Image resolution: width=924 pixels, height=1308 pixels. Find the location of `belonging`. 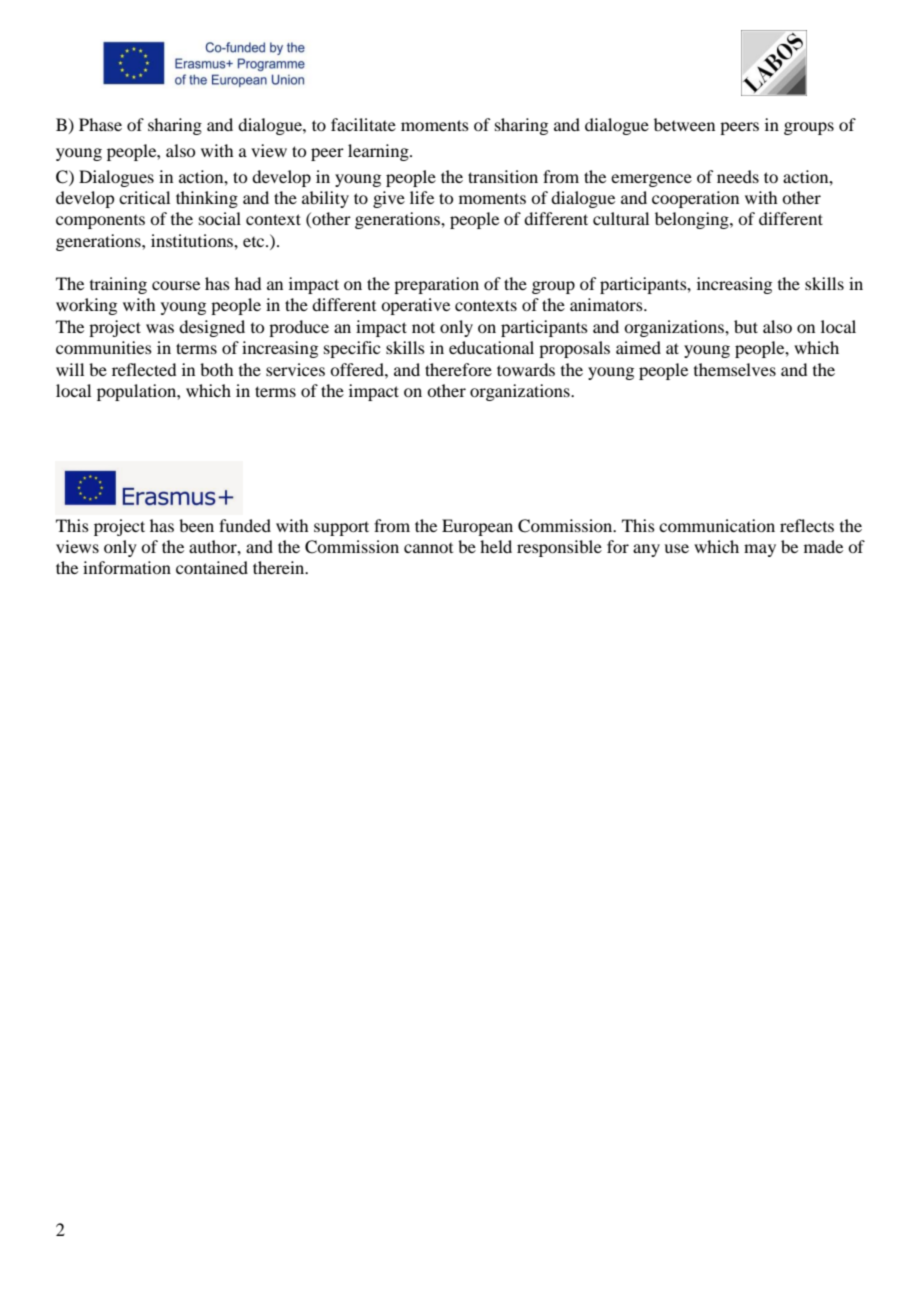

belonging is located at coordinates (693, 220).
